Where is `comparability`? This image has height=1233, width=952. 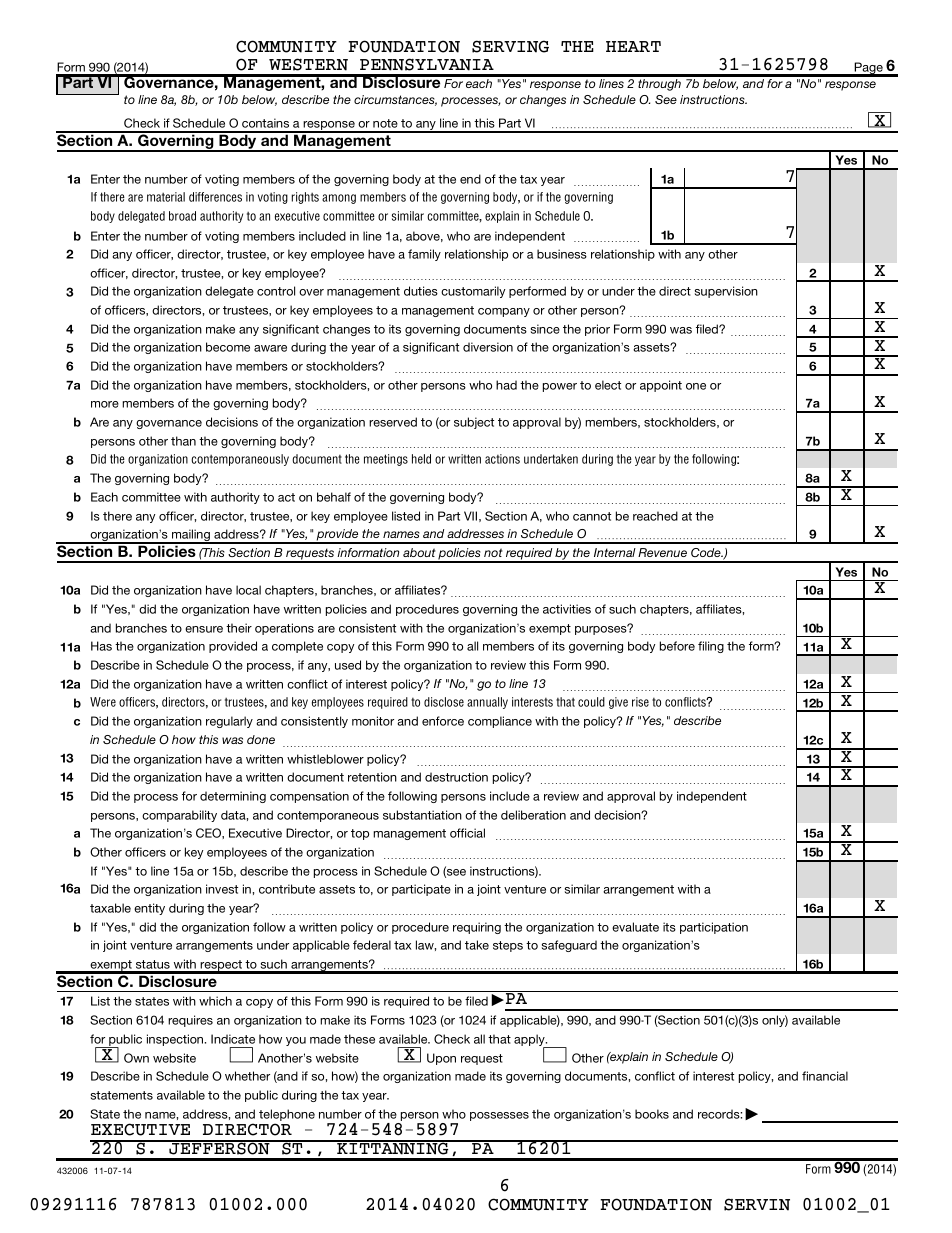
comparability is located at coordinates (179, 816).
